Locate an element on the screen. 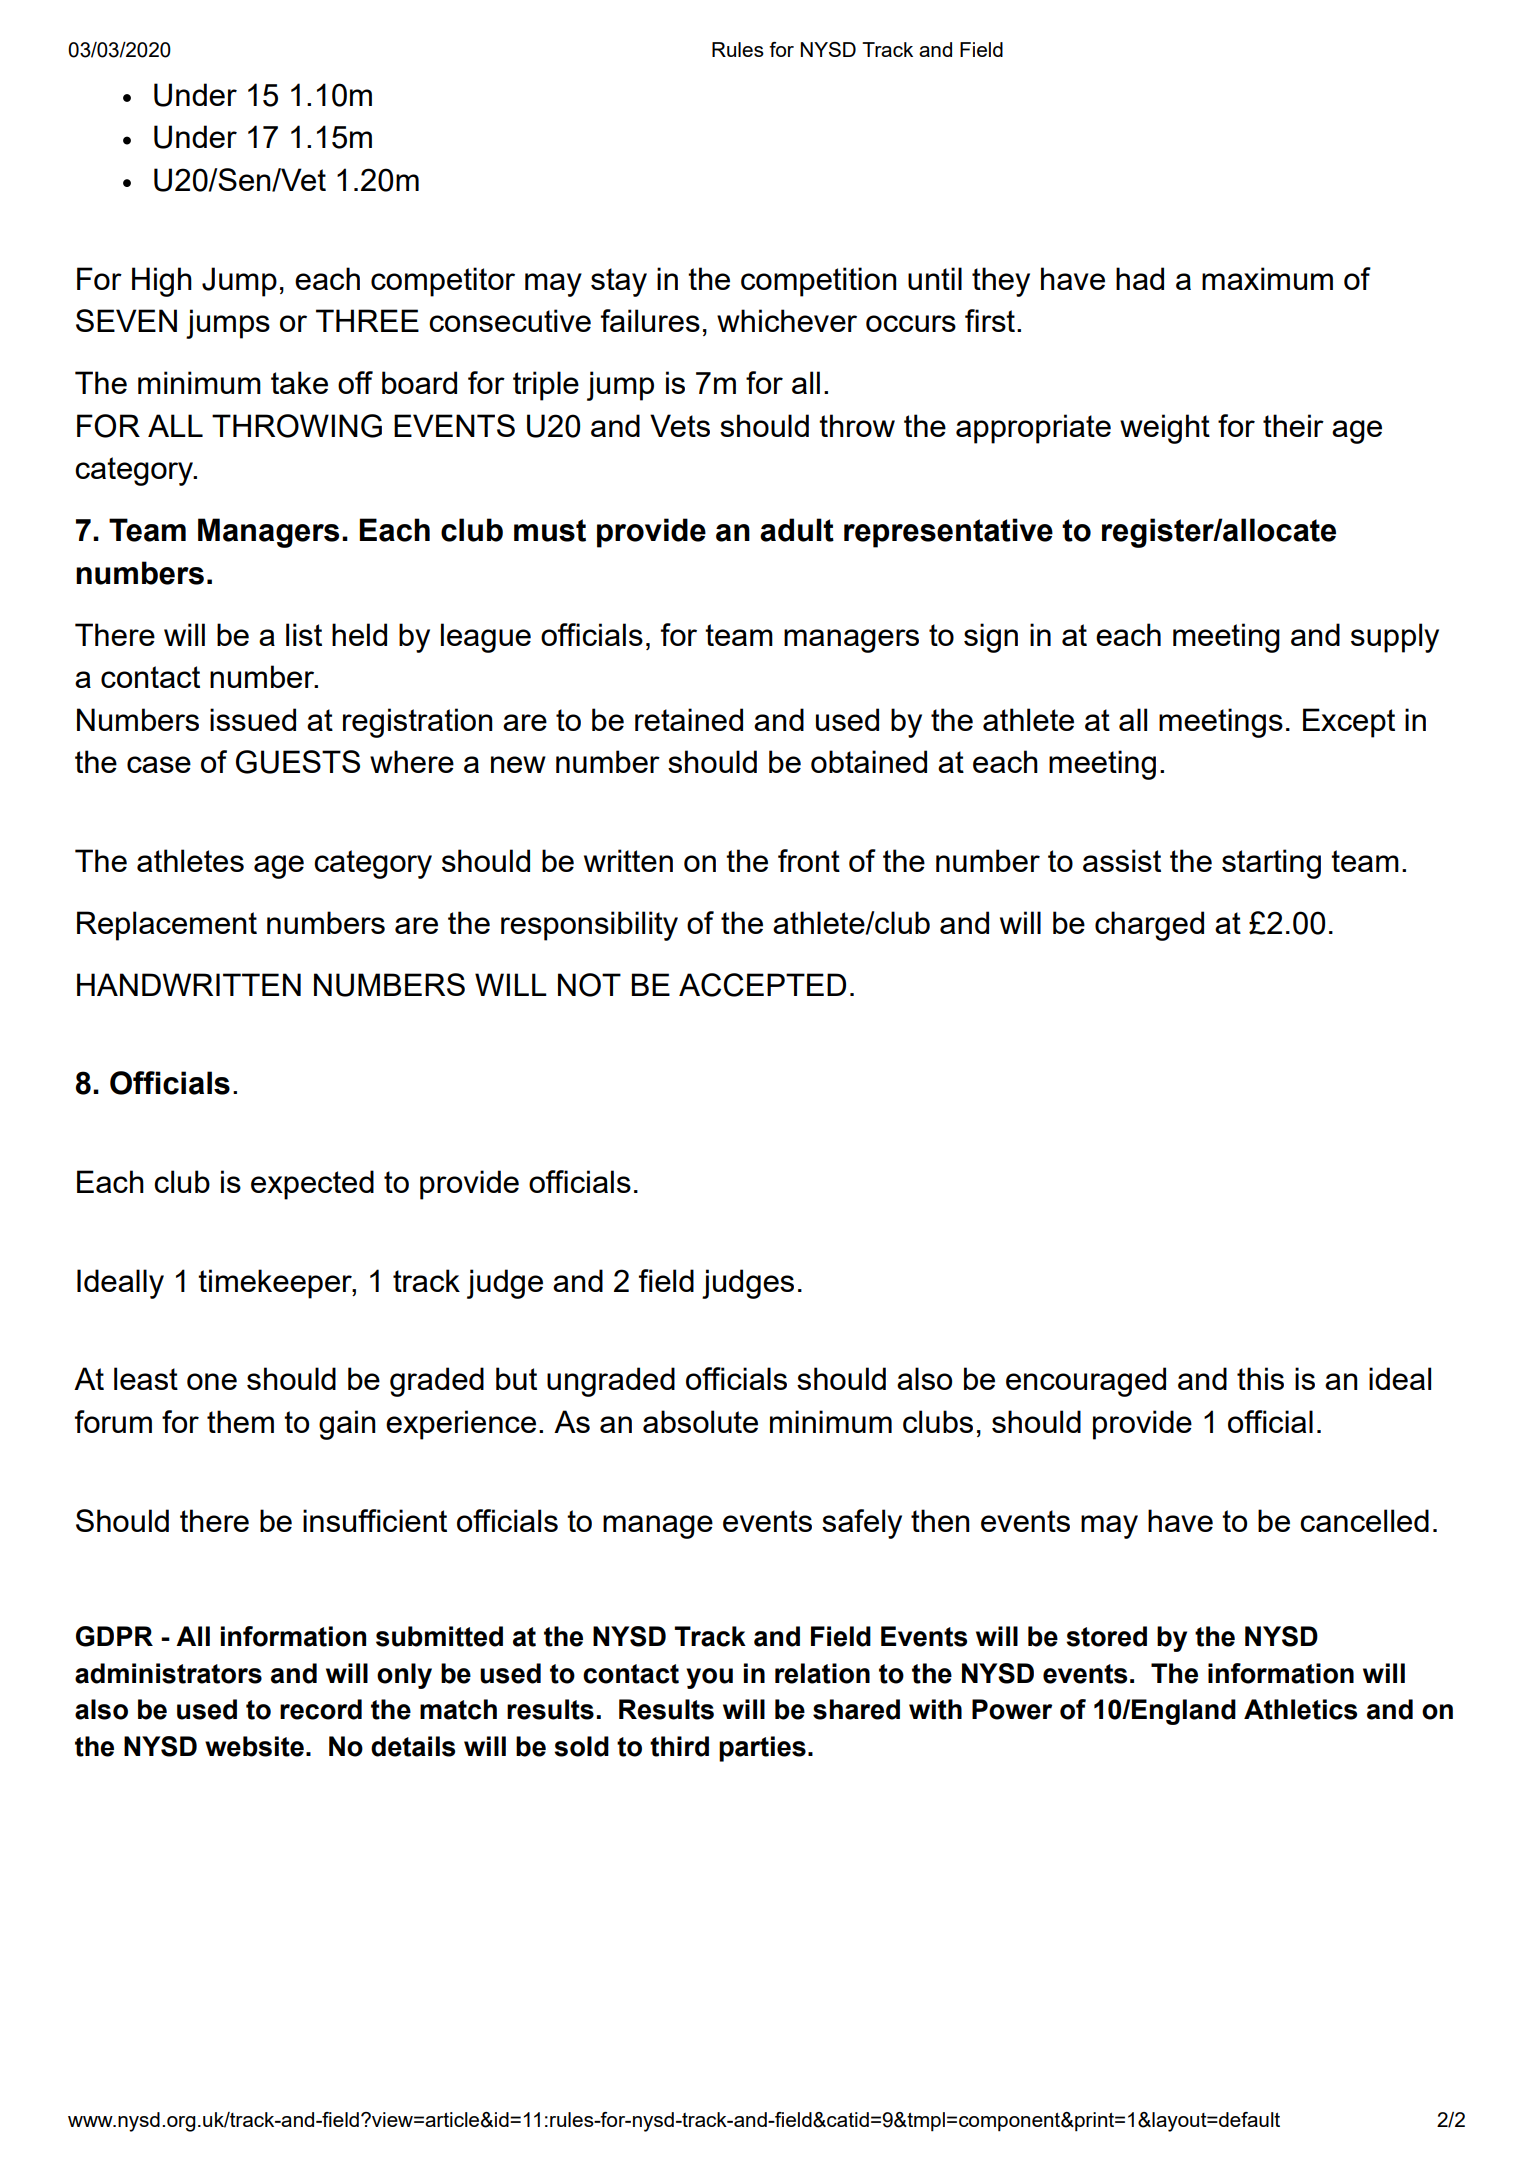 Image resolution: width=1534 pixels, height=2171 pixels. obtained is located at coordinates (869, 761).
